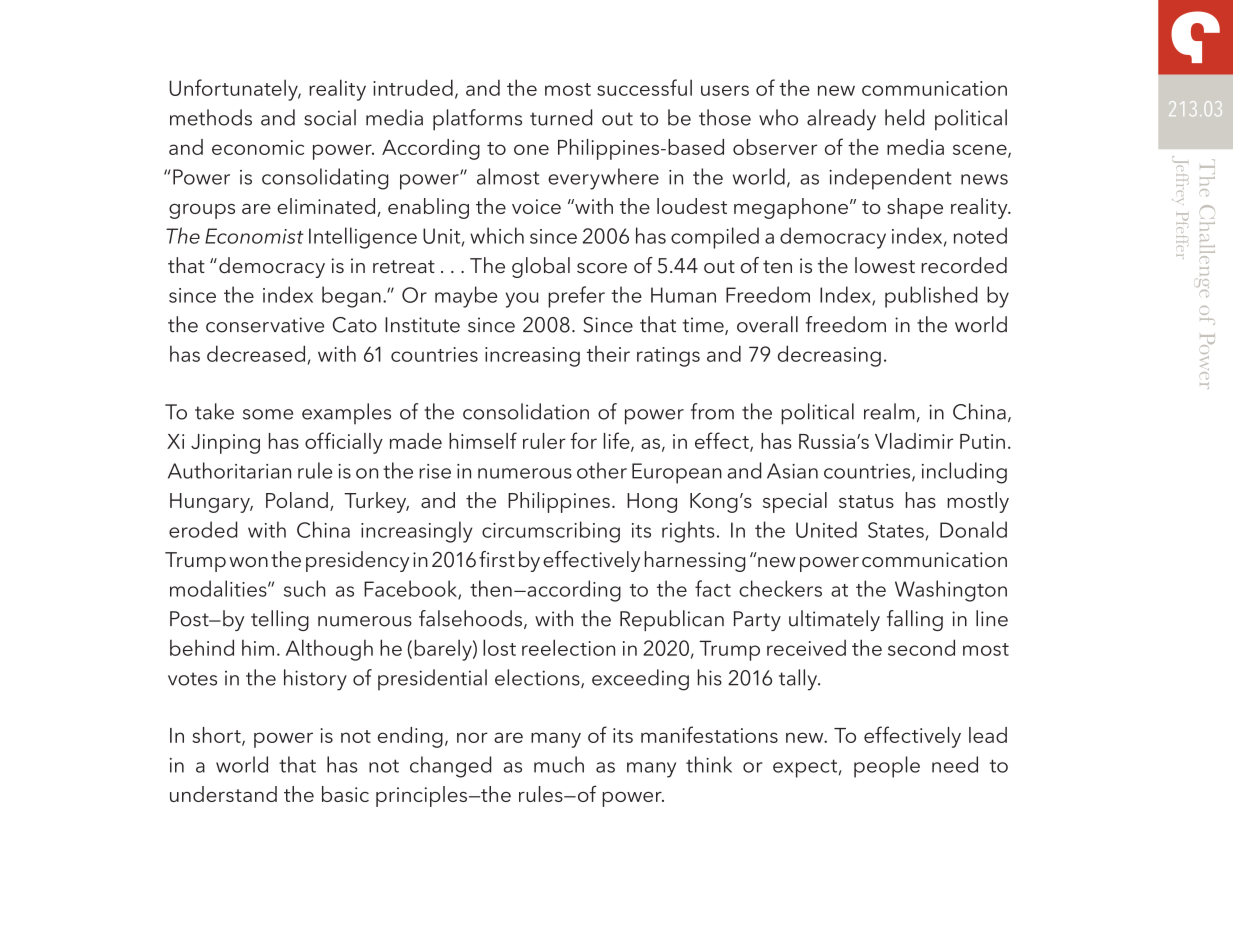 The height and width of the screenshot is (952, 1233). What do you see at coordinates (904, 117) in the screenshot?
I see `held` at bounding box center [904, 117].
